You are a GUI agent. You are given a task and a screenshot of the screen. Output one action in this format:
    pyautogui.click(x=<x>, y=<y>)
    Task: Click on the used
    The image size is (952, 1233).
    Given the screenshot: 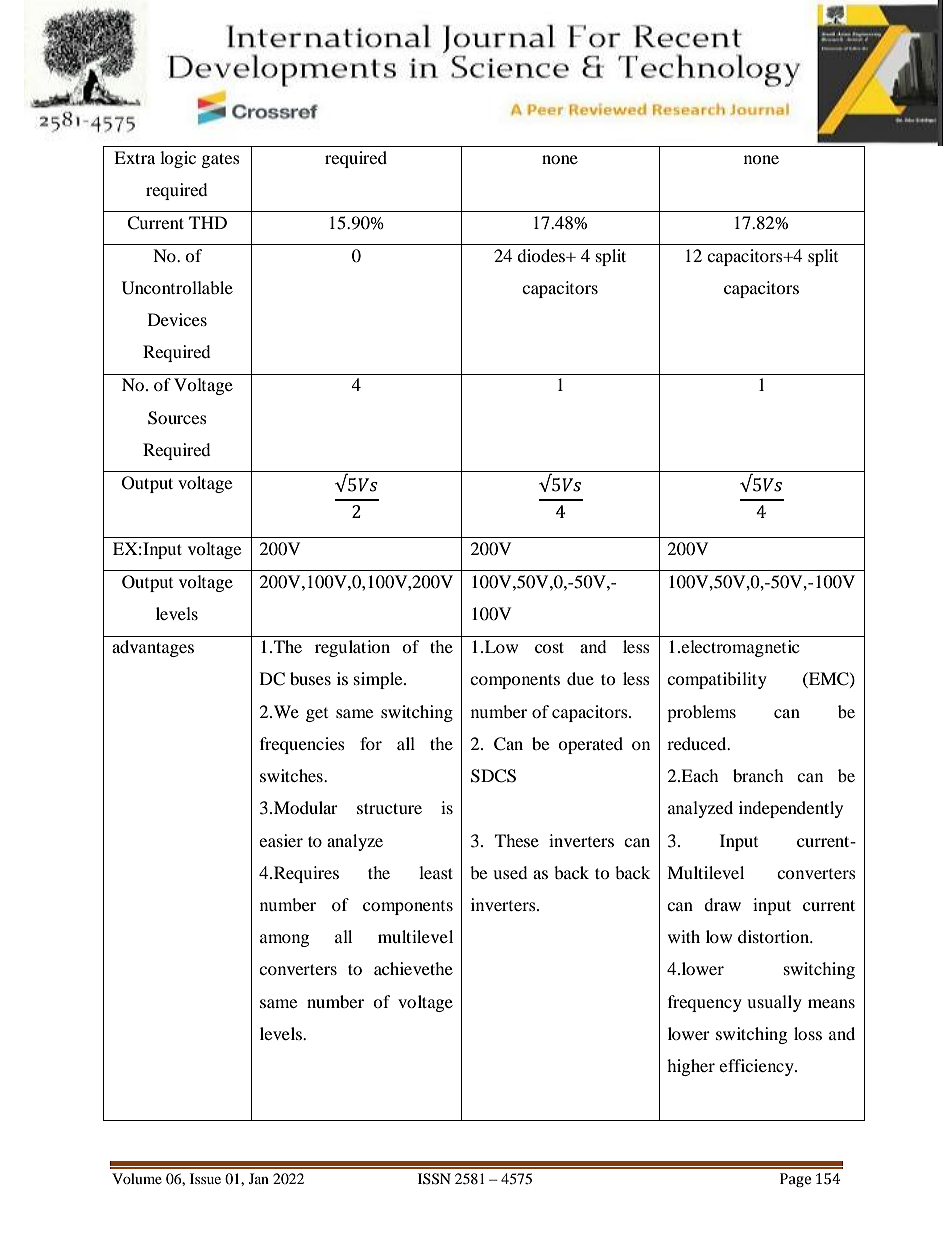 What is the action you would take?
    pyautogui.click(x=510, y=872)
